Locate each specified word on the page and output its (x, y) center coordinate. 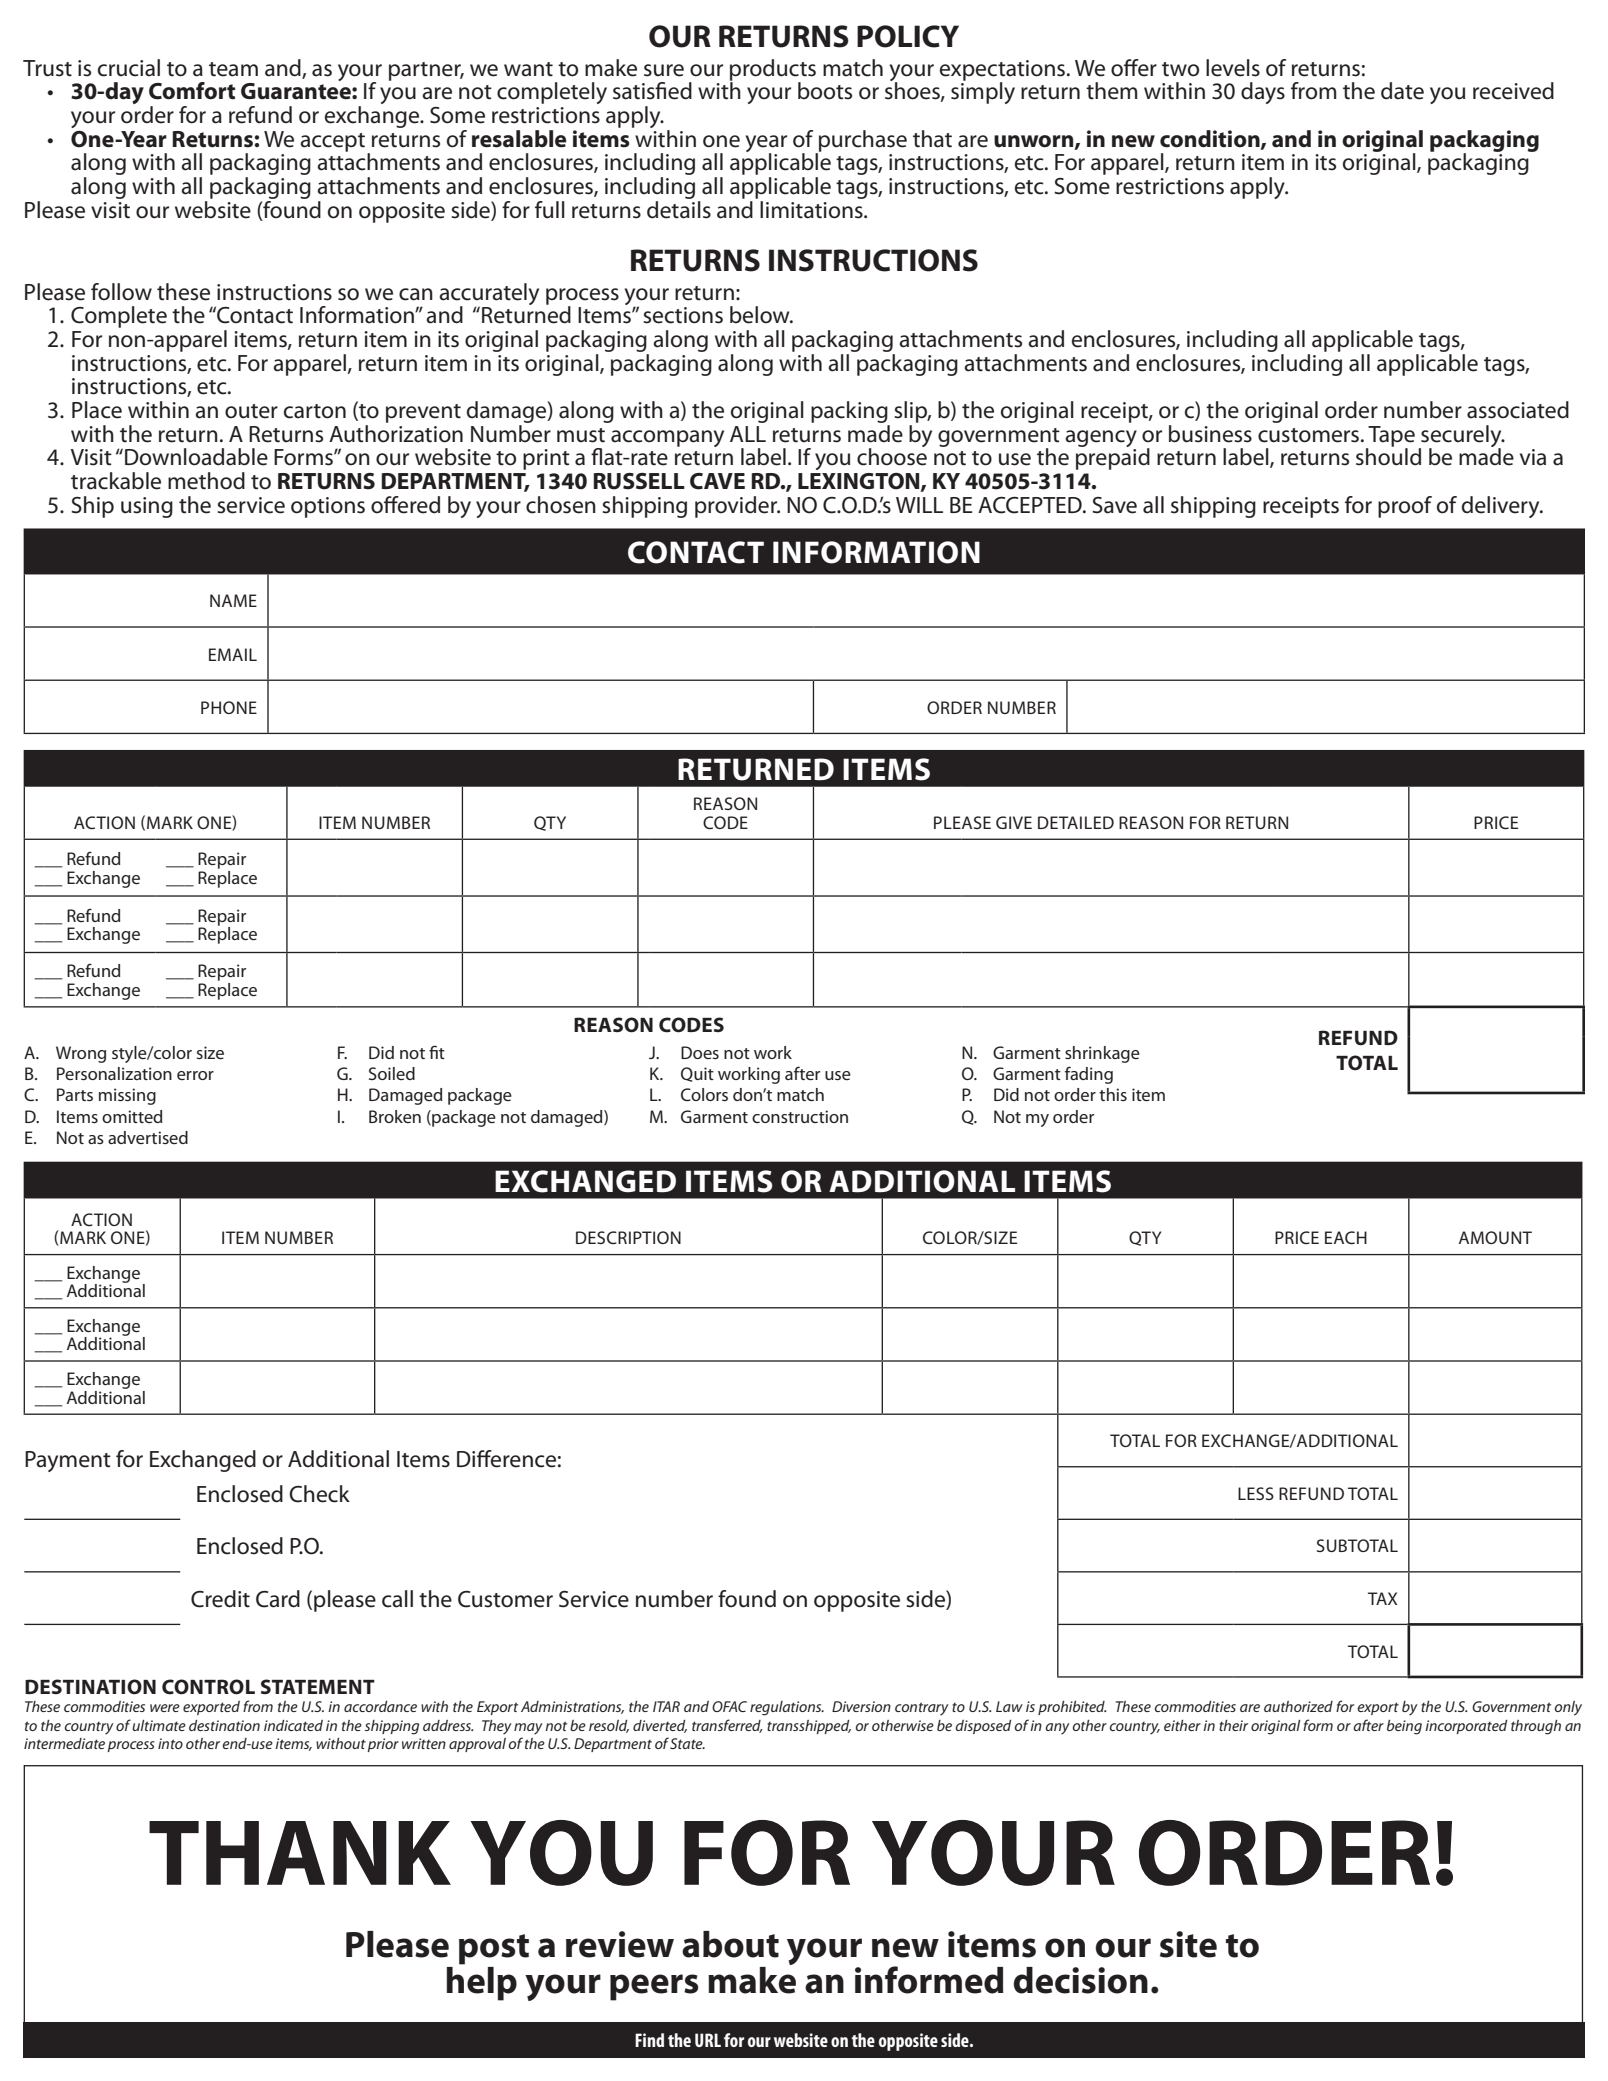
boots (825, 91)
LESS (1256, 1493)
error (195, 1075)
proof (1405, 507)
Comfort (192, 91)
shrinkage (1102, 1054)
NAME (233, 600)
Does (700, 1052)
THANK (300, 1853)
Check (319, 1494)
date (1402, 91)
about (730, 1944)
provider (737, 507)
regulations (787, 1708)
